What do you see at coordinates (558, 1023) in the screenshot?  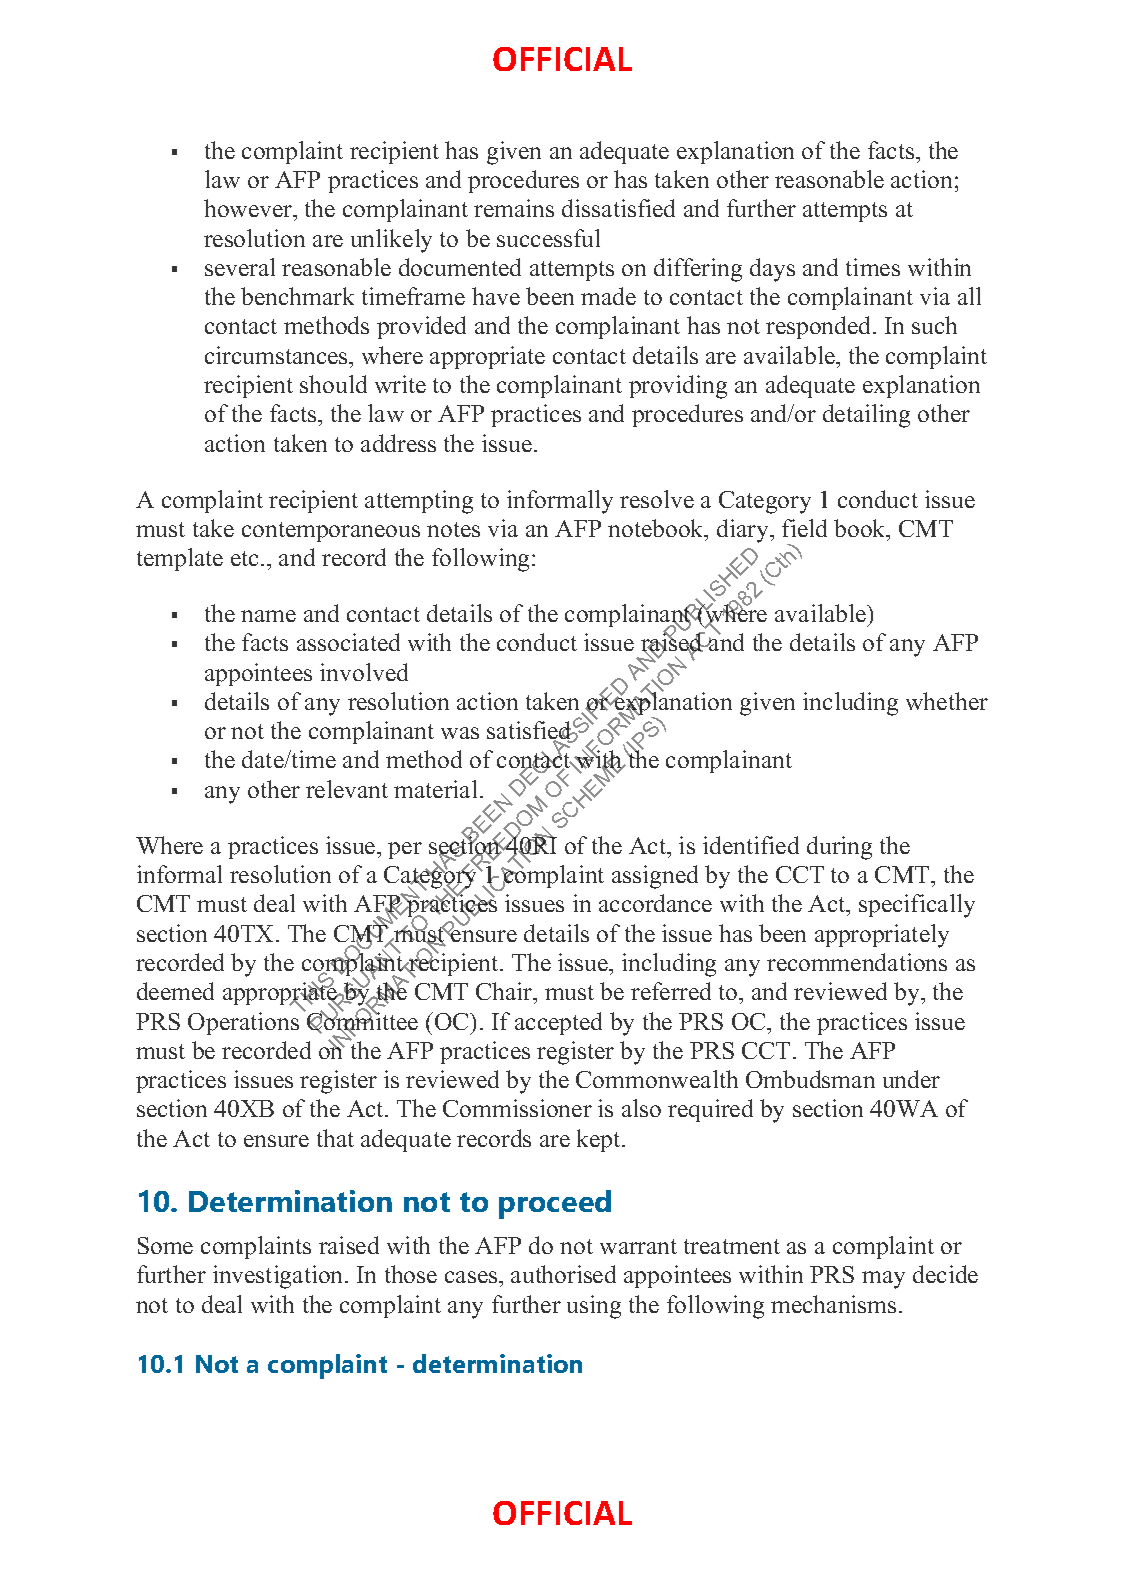 I see `accepted` at bounding box center [558, 1023].
